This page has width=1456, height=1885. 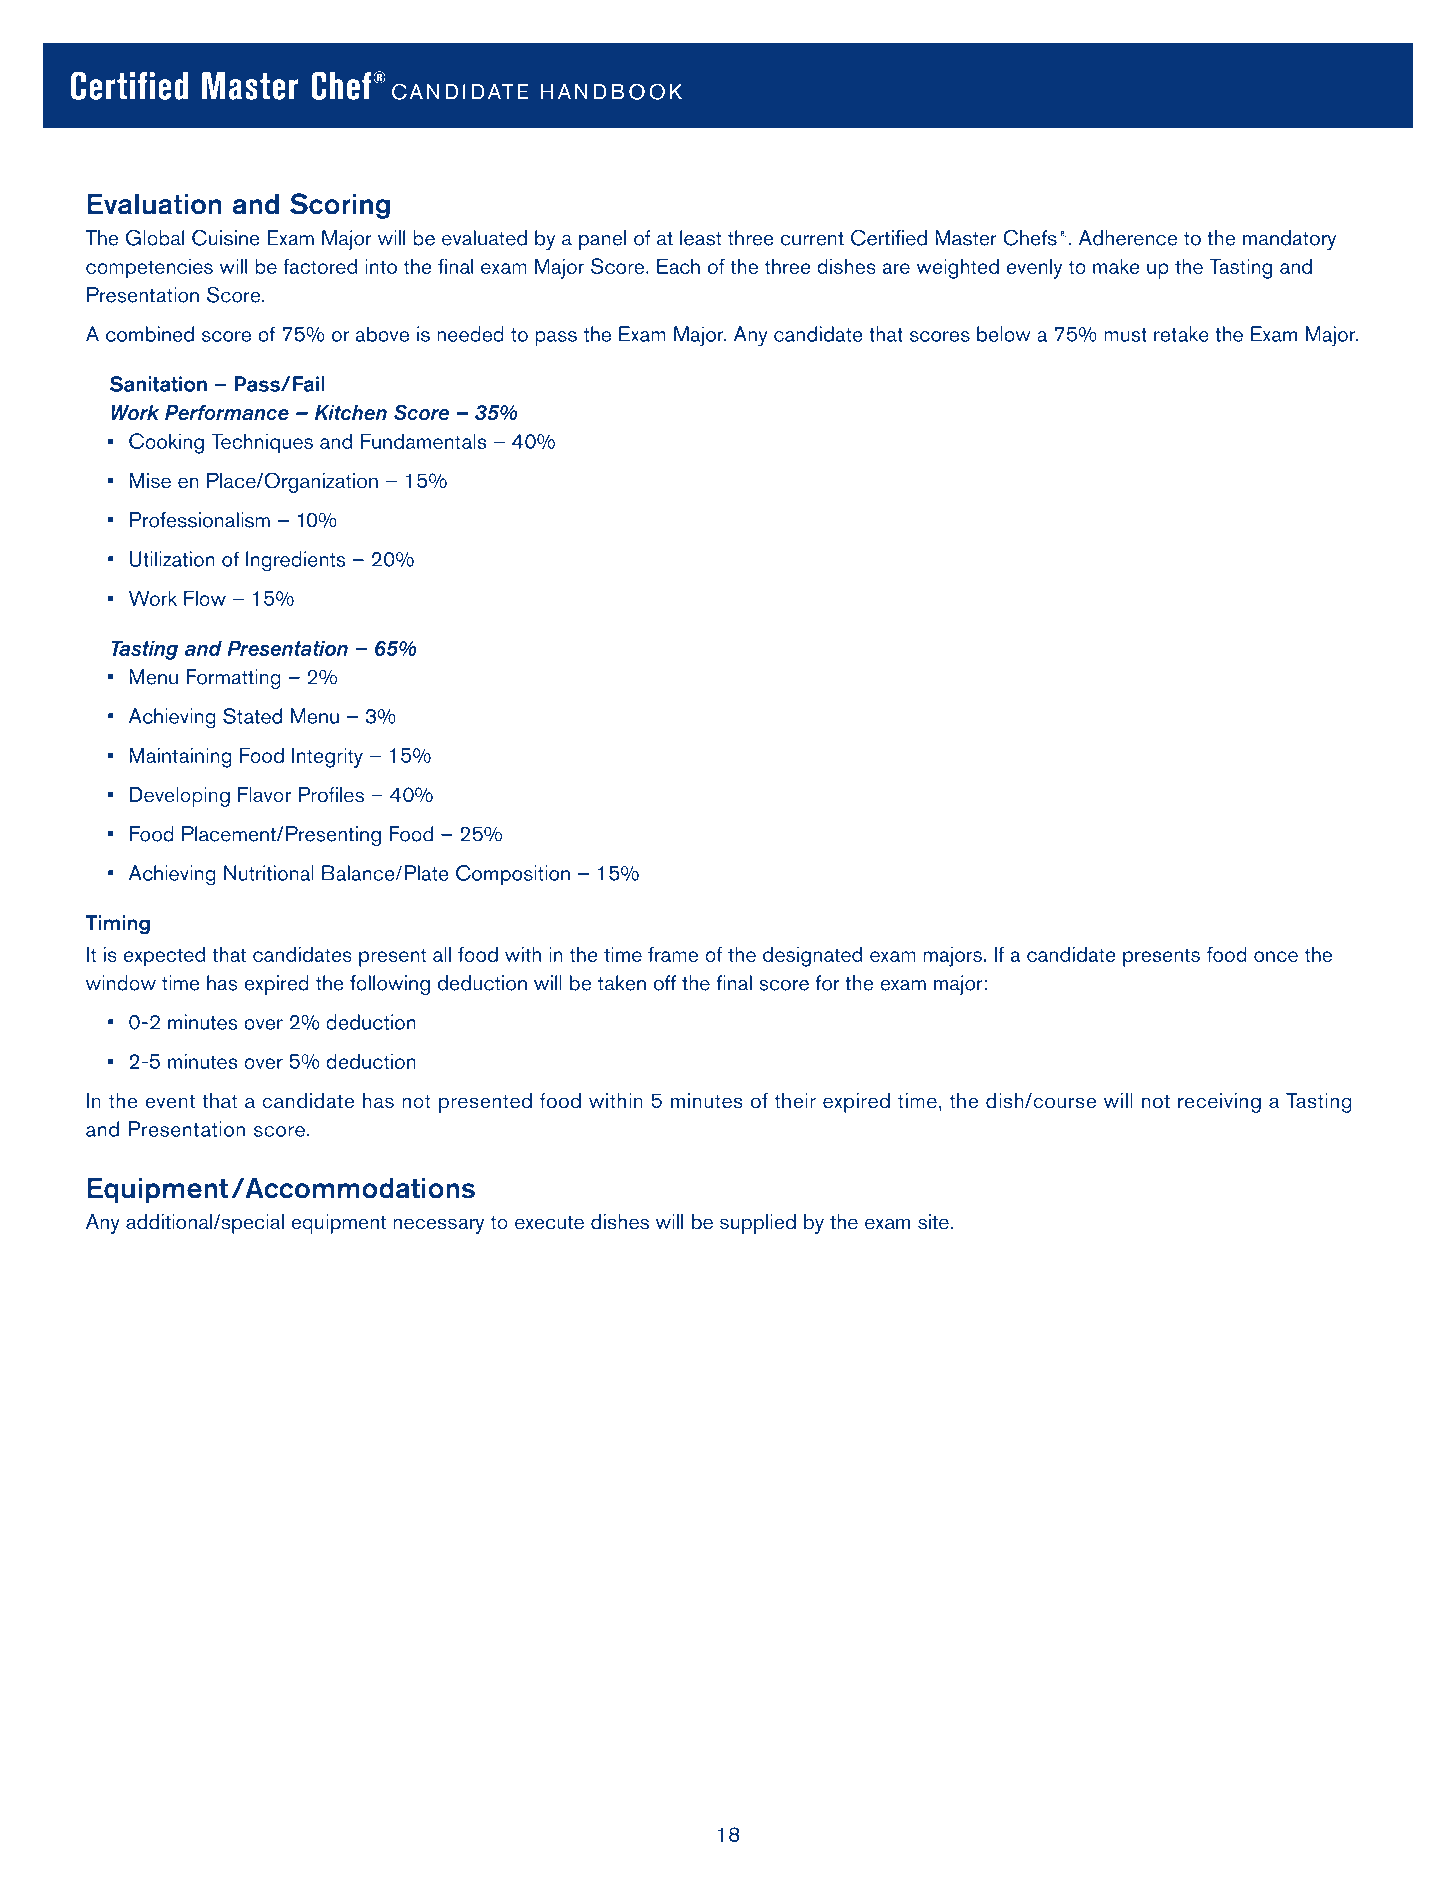 I want to click on Stated, so click(x=252, y=716).
